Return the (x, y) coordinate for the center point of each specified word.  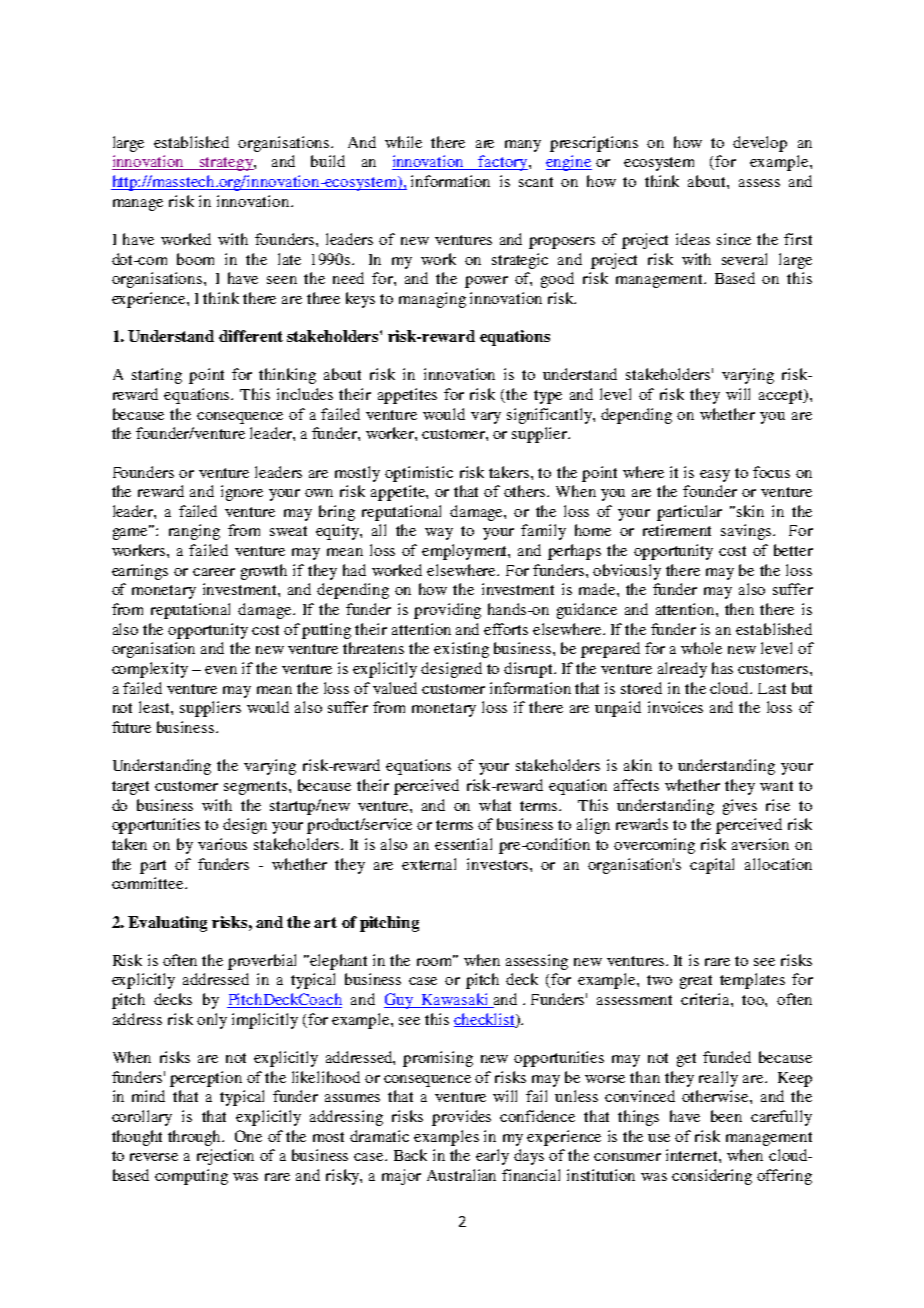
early (492, 1157)
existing (461, 650)
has (722, 668)
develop (760, 144)
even (221, 670)
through (196, 1138)
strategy (226, 164)
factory (503, 163)
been (726, 1116)
